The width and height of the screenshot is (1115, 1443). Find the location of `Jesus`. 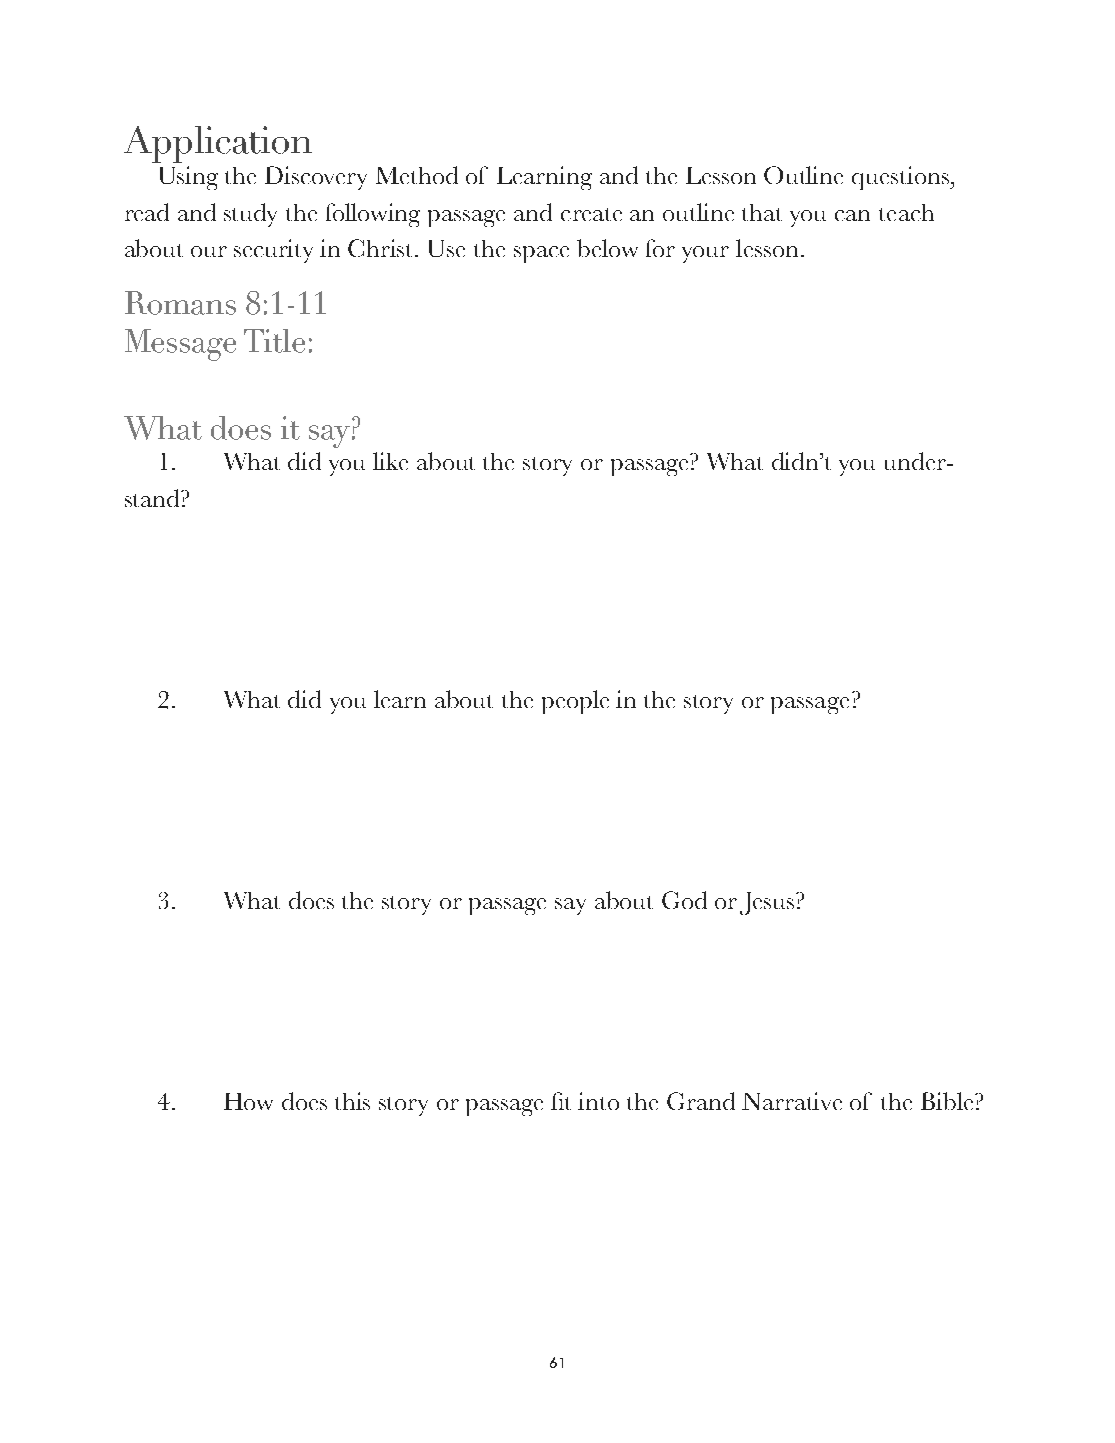

Jesus is located at coordinates (767, 903).
